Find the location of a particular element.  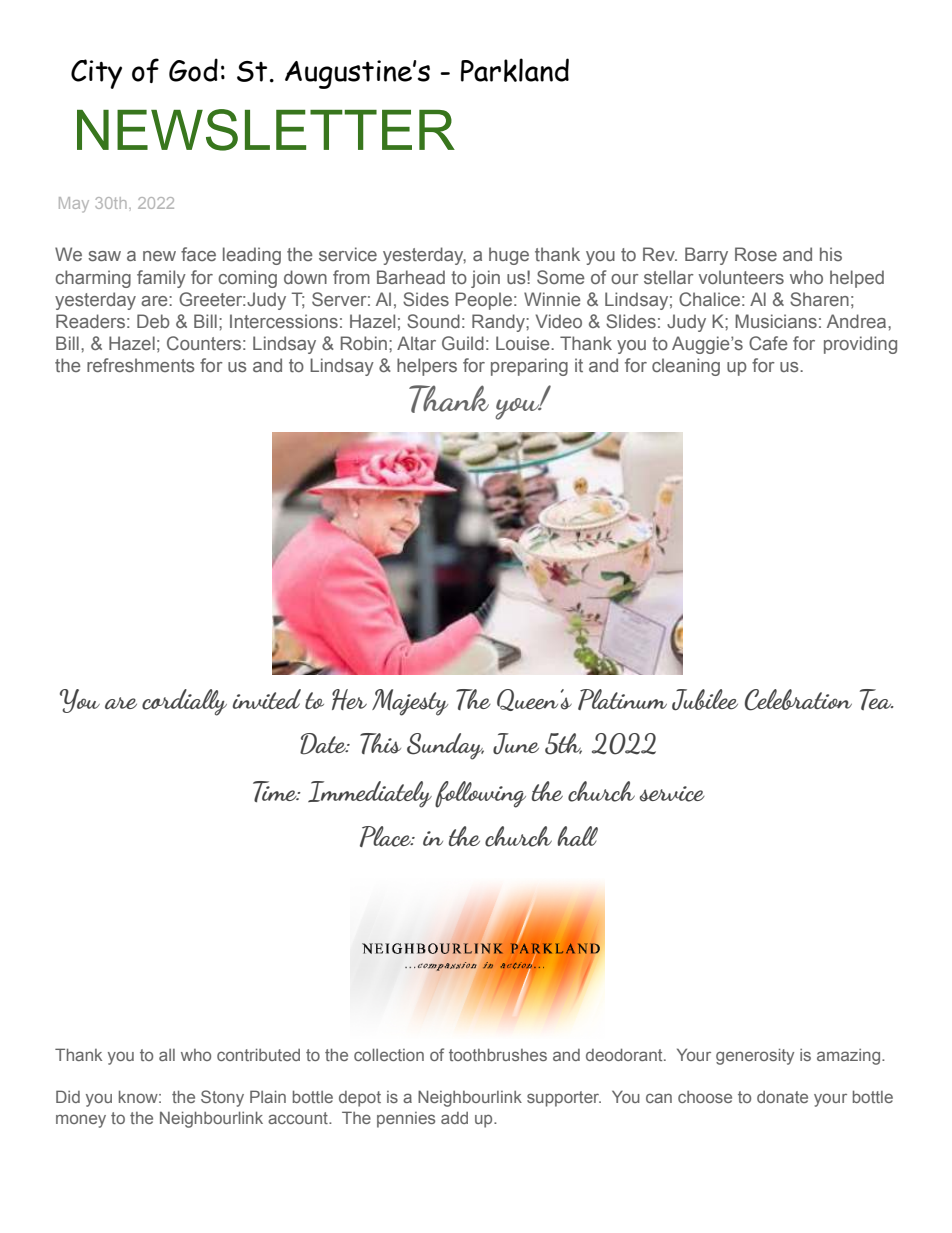

all is located at coordinates (167, 1055).
